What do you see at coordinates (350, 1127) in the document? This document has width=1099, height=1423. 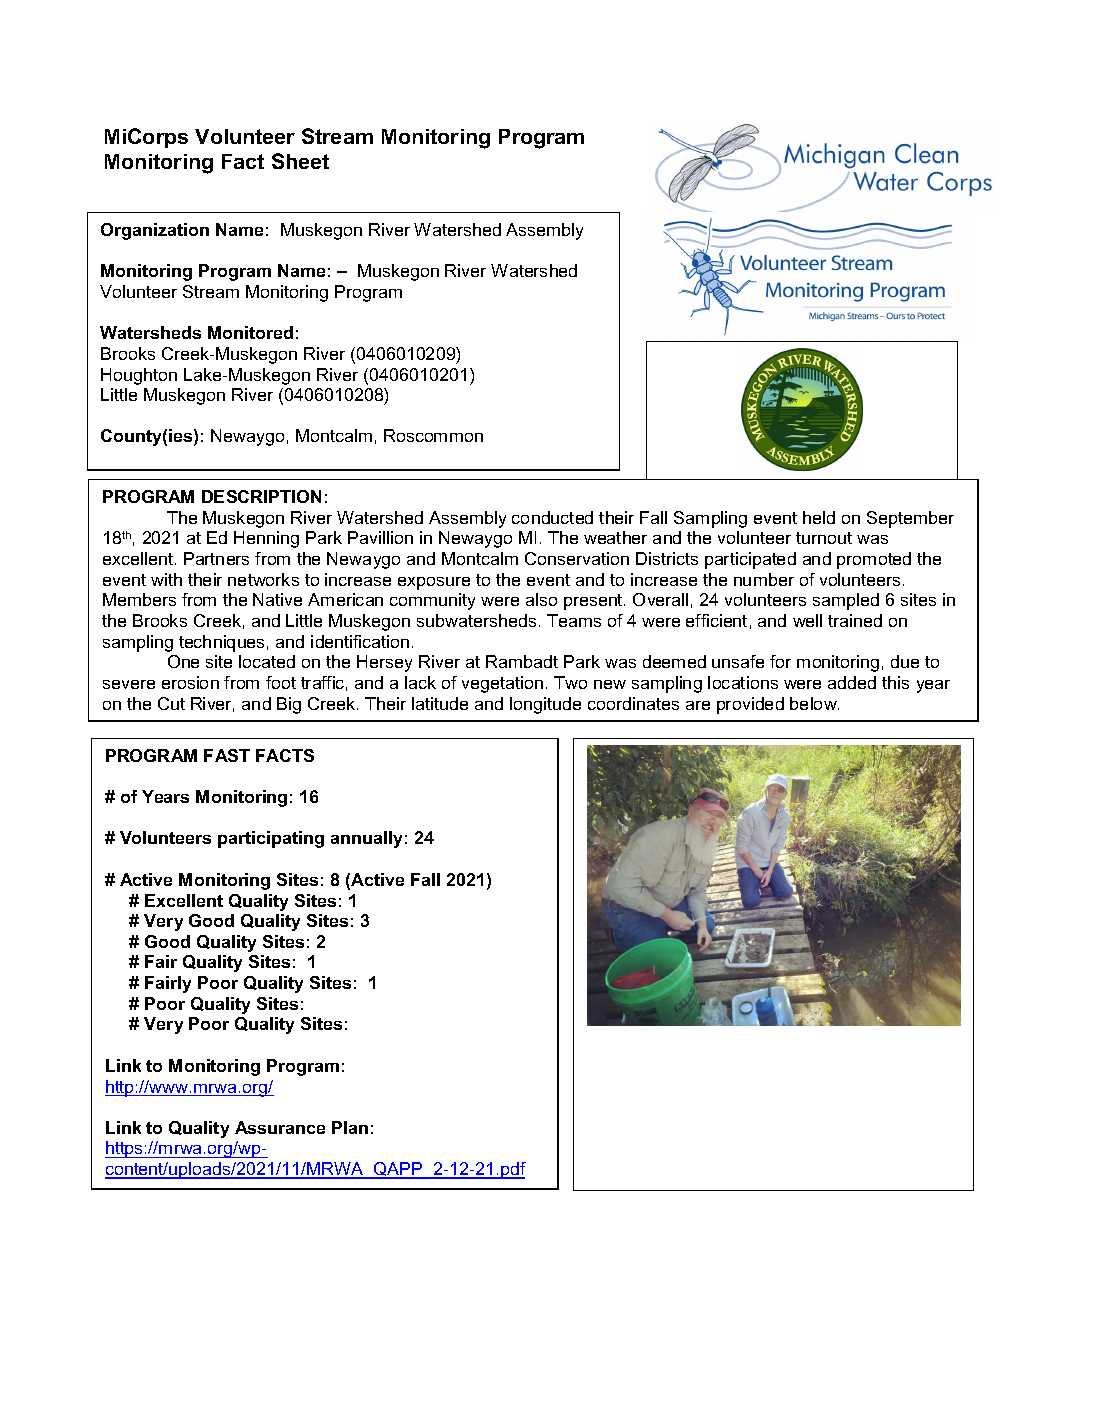 I see `Plan` at bounding box center [350, 1127].
